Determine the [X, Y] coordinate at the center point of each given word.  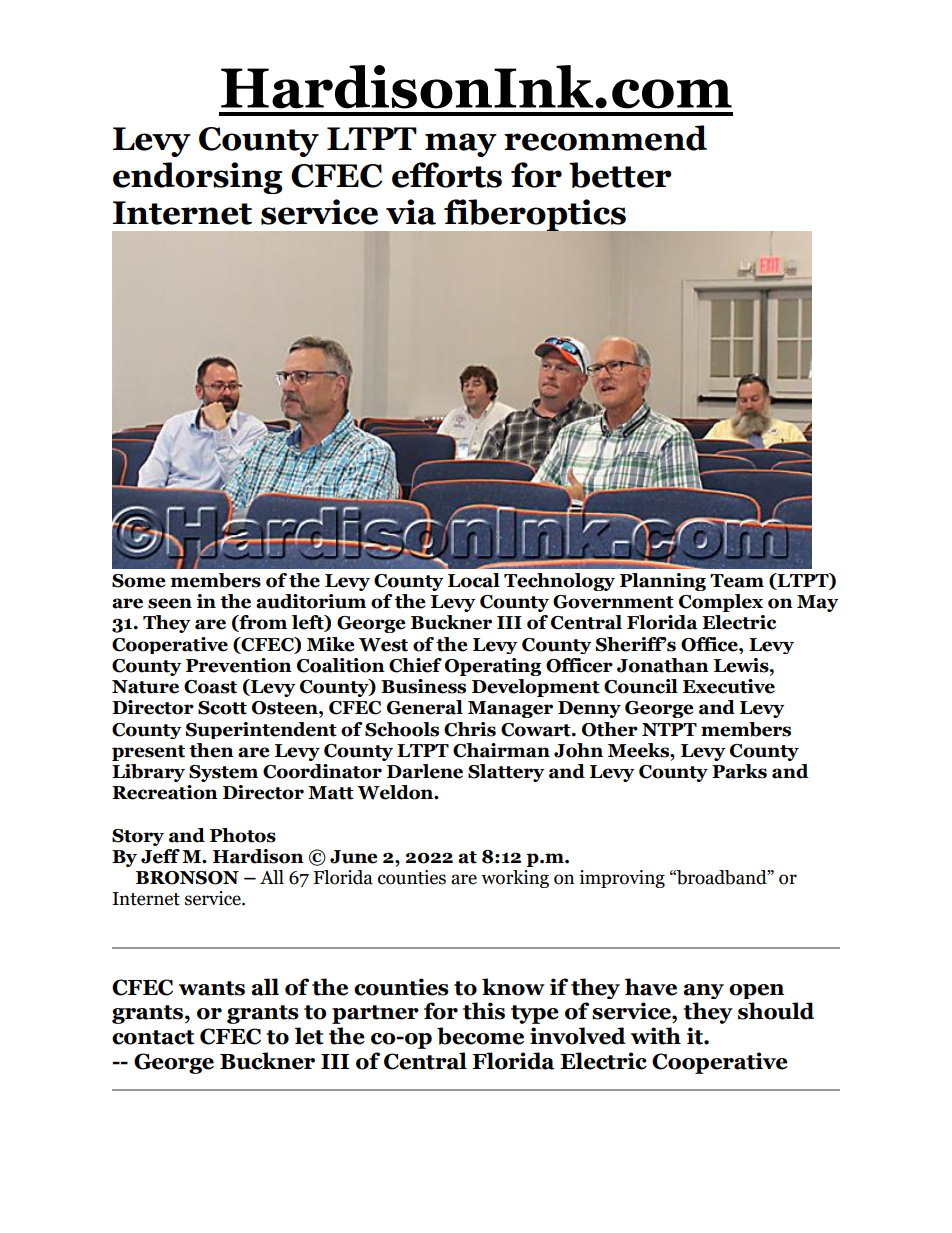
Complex [721, 603]
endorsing [198, 178]
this [484, 1011]
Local [474, 580]
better [620, 175]
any [703, 991]
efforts [447, 175]
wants [212, 988]
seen [170, 603]
